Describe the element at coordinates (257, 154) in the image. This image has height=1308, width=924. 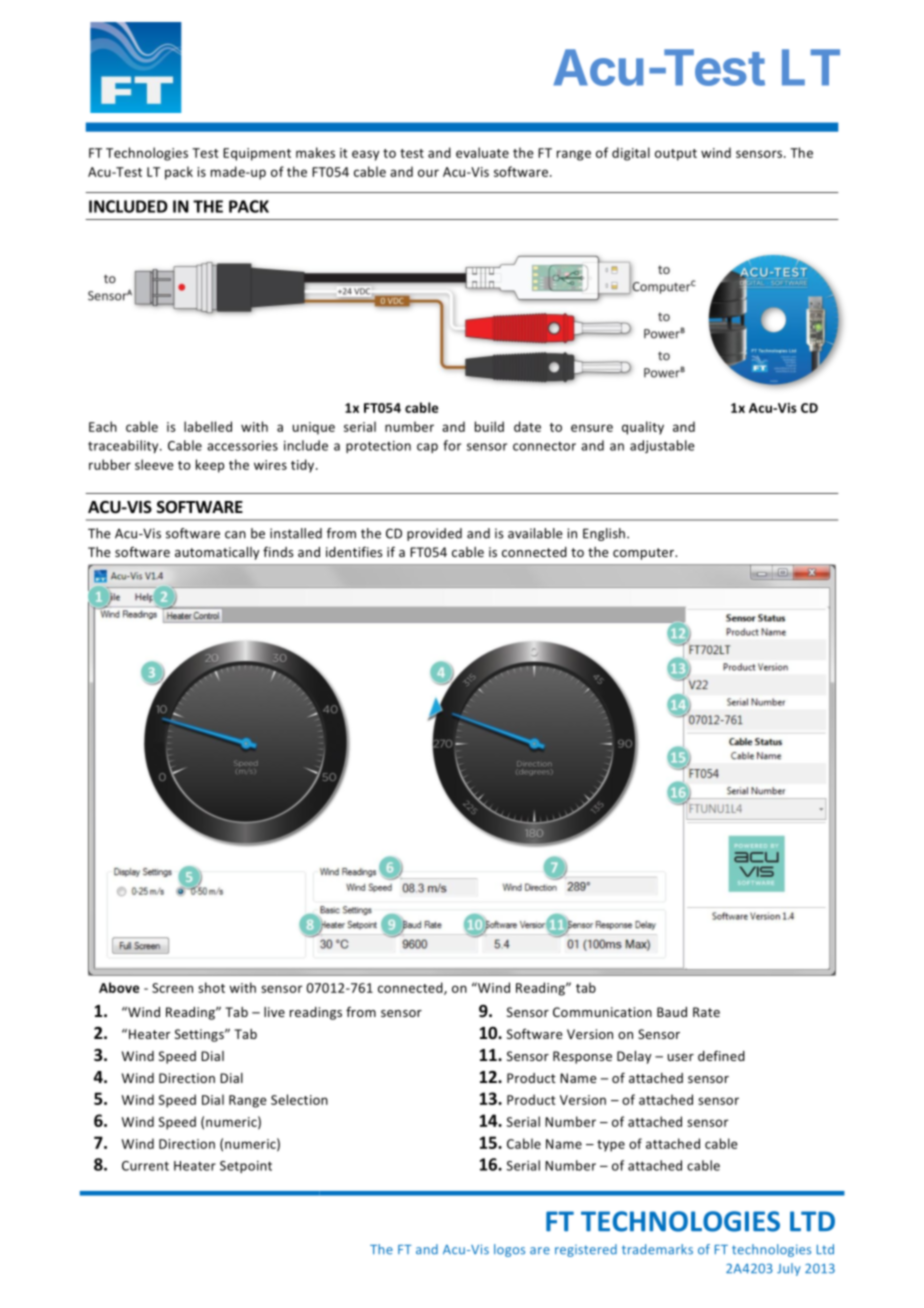
I see `Equipment` at that location.
